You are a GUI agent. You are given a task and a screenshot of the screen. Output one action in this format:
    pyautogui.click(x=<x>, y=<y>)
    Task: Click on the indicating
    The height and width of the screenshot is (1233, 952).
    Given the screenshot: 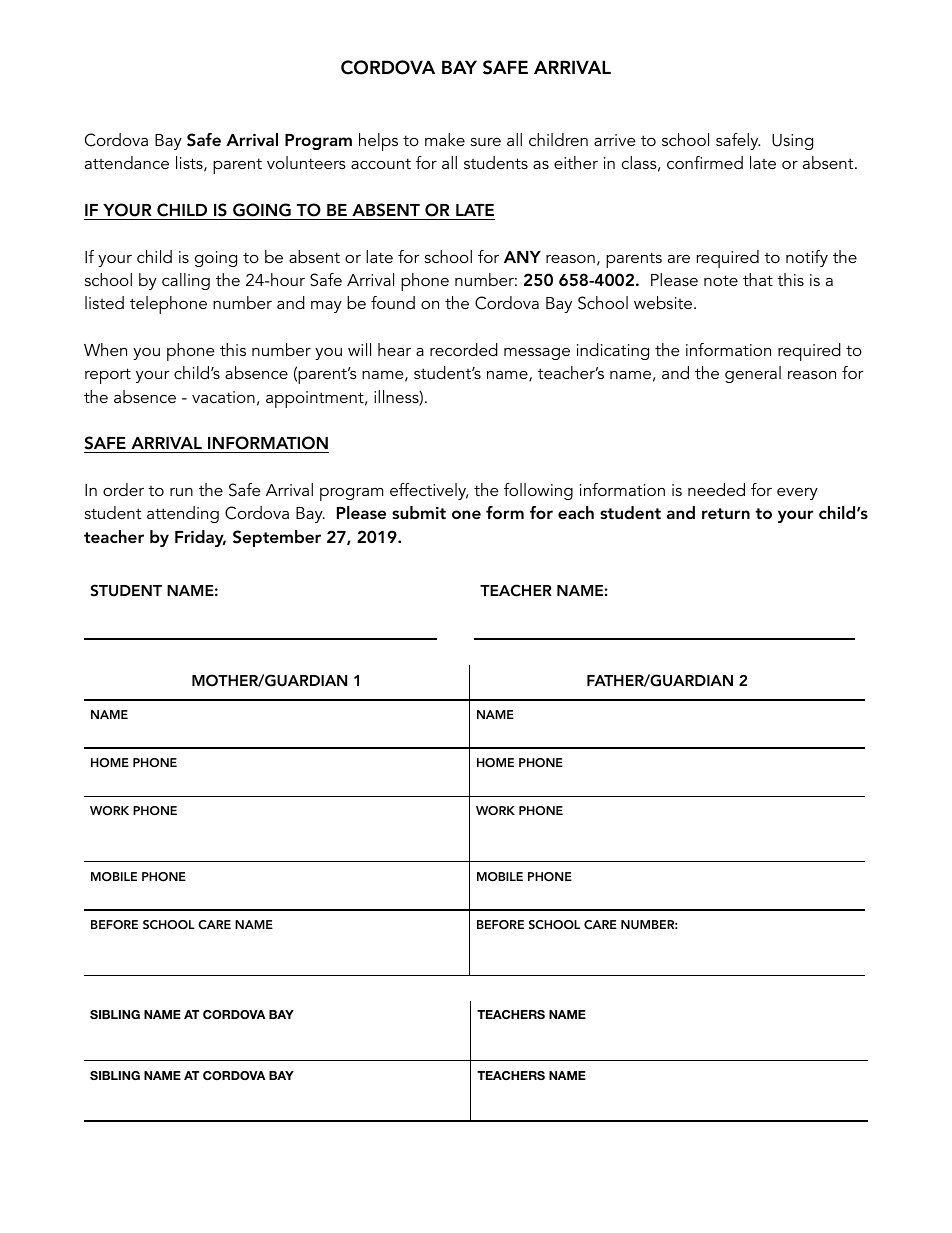 What is the action you would take?
    pyautogui.click(x=613, y=351)
